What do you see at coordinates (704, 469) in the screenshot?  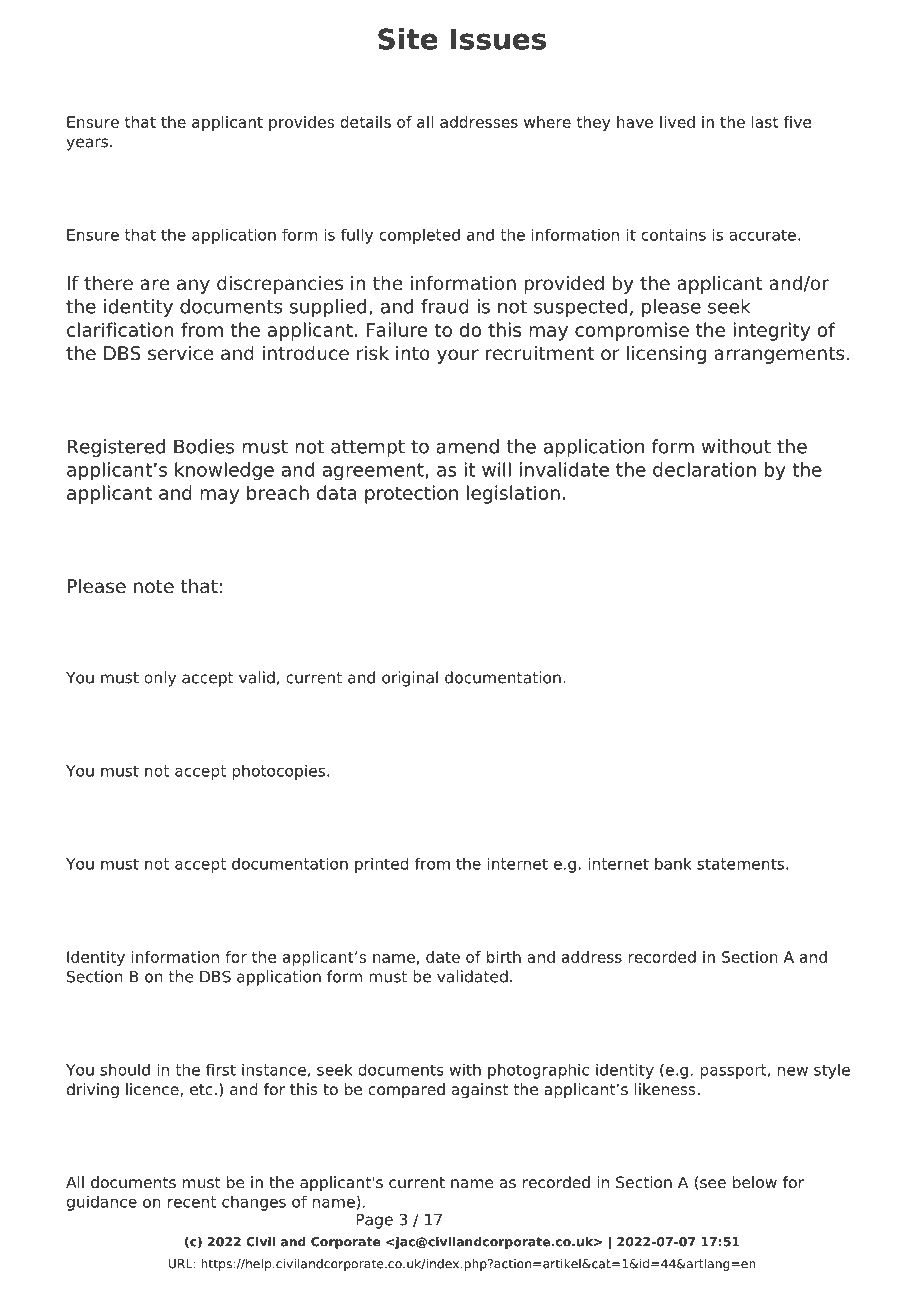 I see `declaration` at bounding box center [704, 469].
